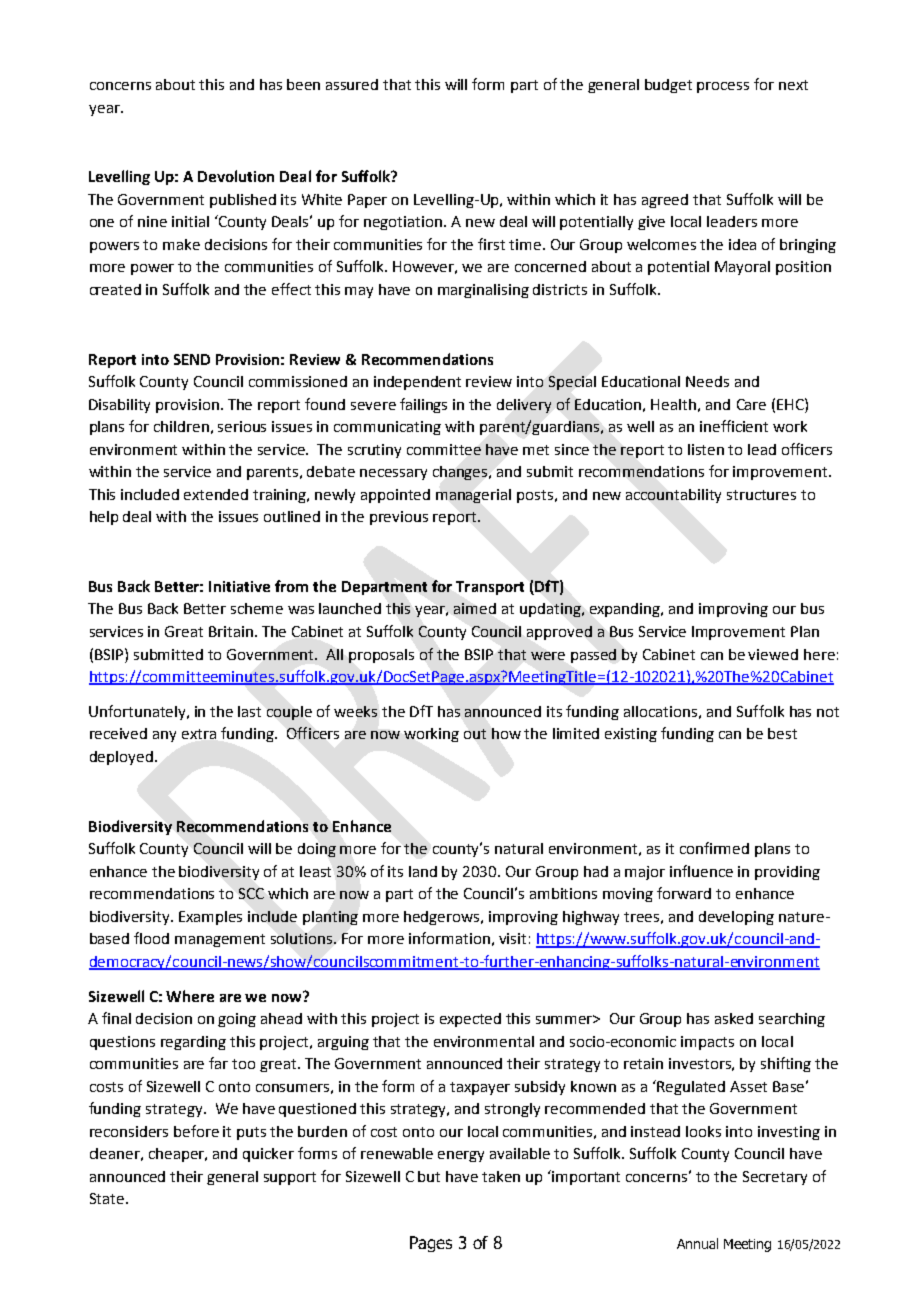 Image resolution: width=924 pixels, height=1308 pixels. Describe the element at coordinates (236, 176) in the screenshot. I see `Devolution` at that location.
